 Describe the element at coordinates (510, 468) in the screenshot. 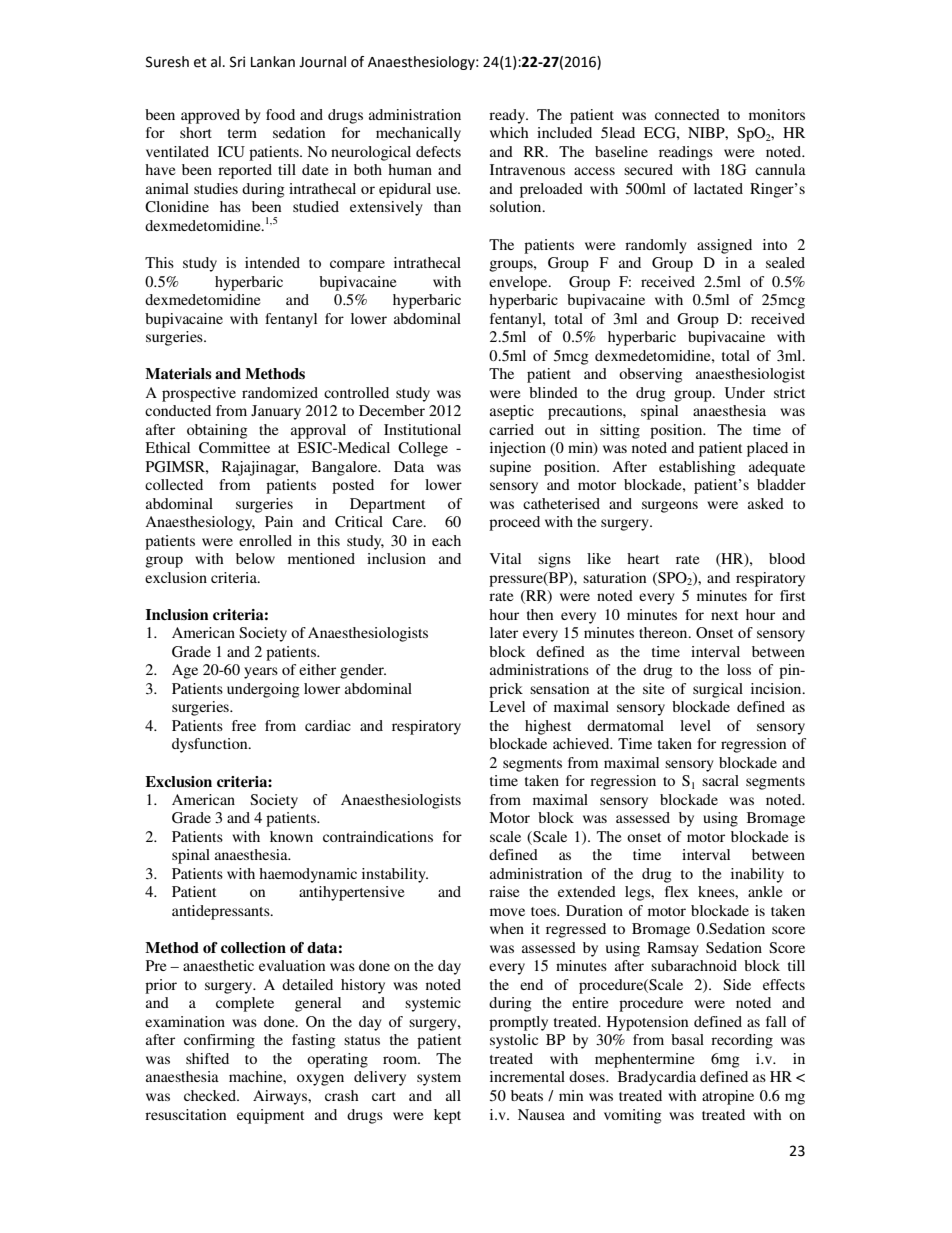

I see `supine` at that location.
